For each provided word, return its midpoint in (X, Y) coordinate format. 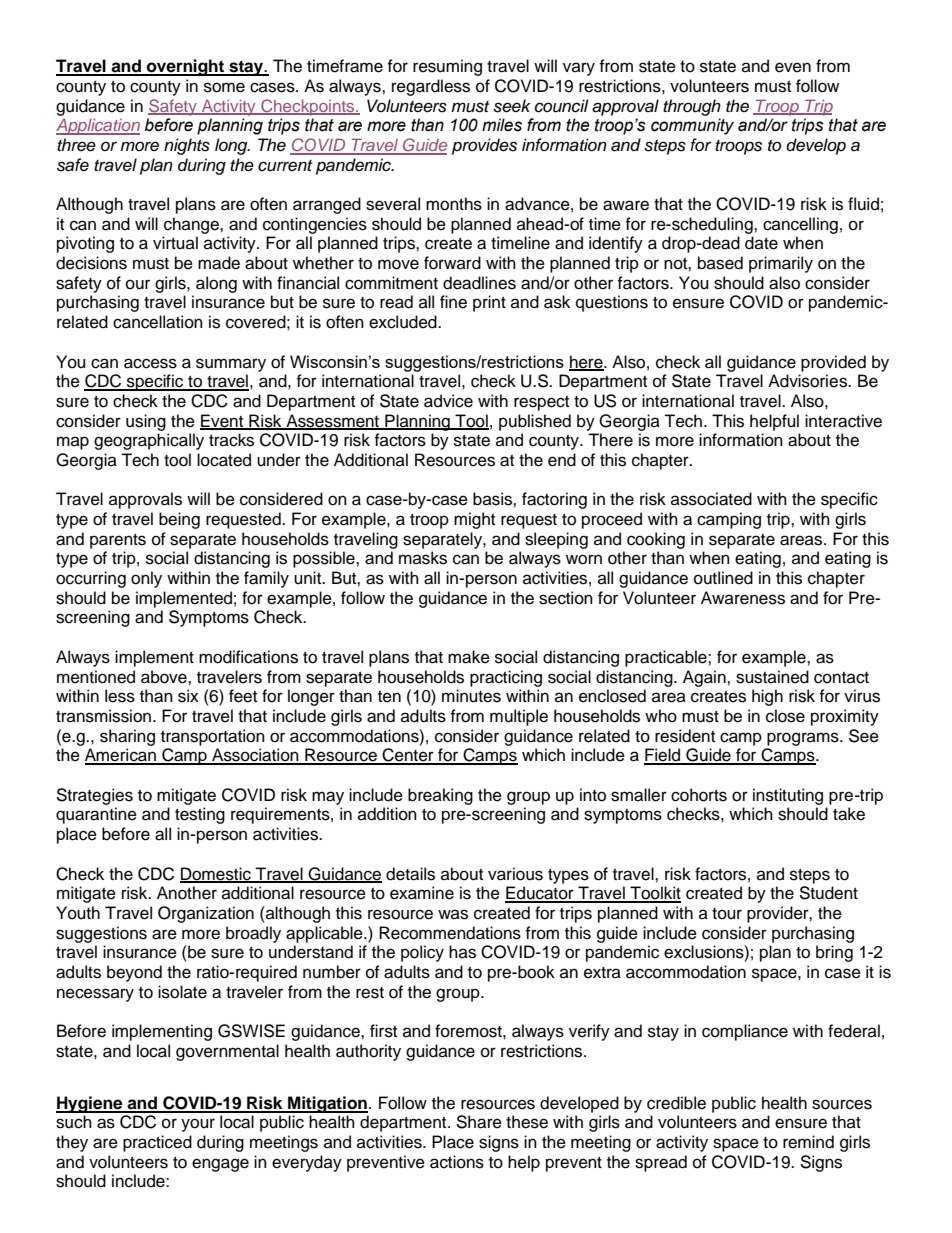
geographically (149, 441)
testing (200, 815)
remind (808, 1142)
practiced (157, 1143)
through (692, 107)
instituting (788, 796)
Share (479, 1122)
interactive (843, 421)
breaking (440, 796)
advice (448, 401)
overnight (185, 67)
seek (512, 106)
